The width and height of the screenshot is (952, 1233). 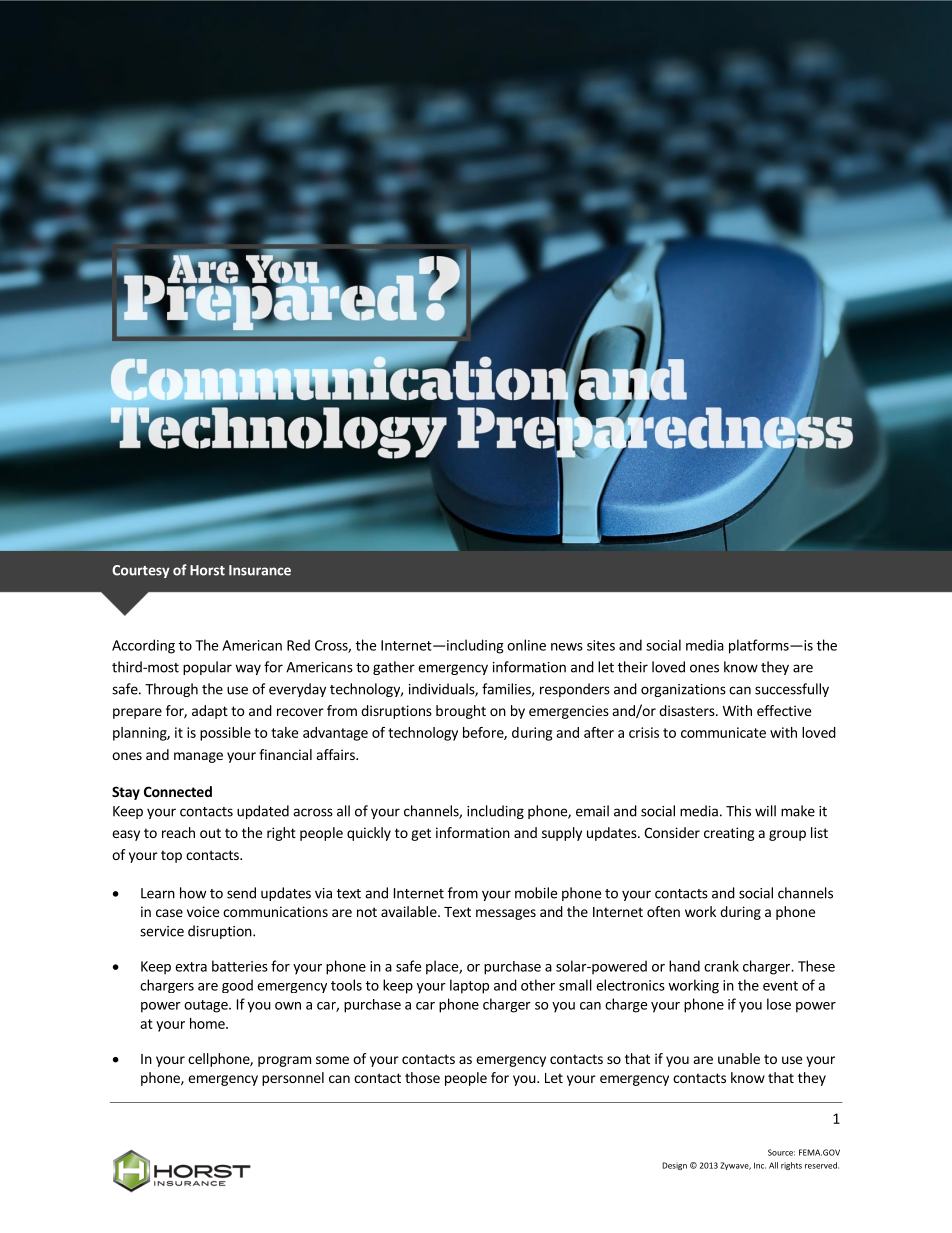 What do you see at coordinates (723, 732) in the screenshot?
I see `communicate` at bounding box center [723, 732].
